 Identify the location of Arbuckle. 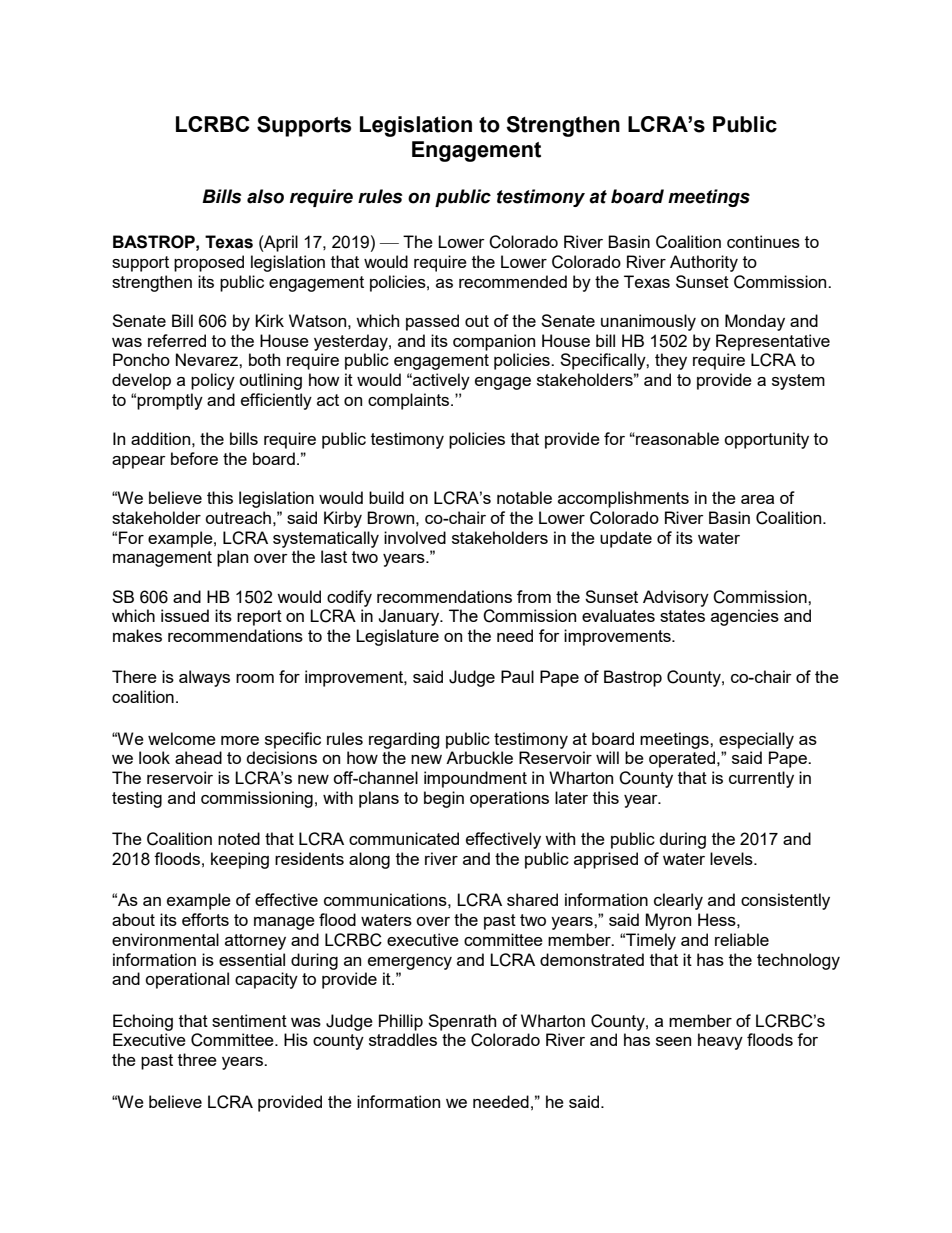
(479, 757).
